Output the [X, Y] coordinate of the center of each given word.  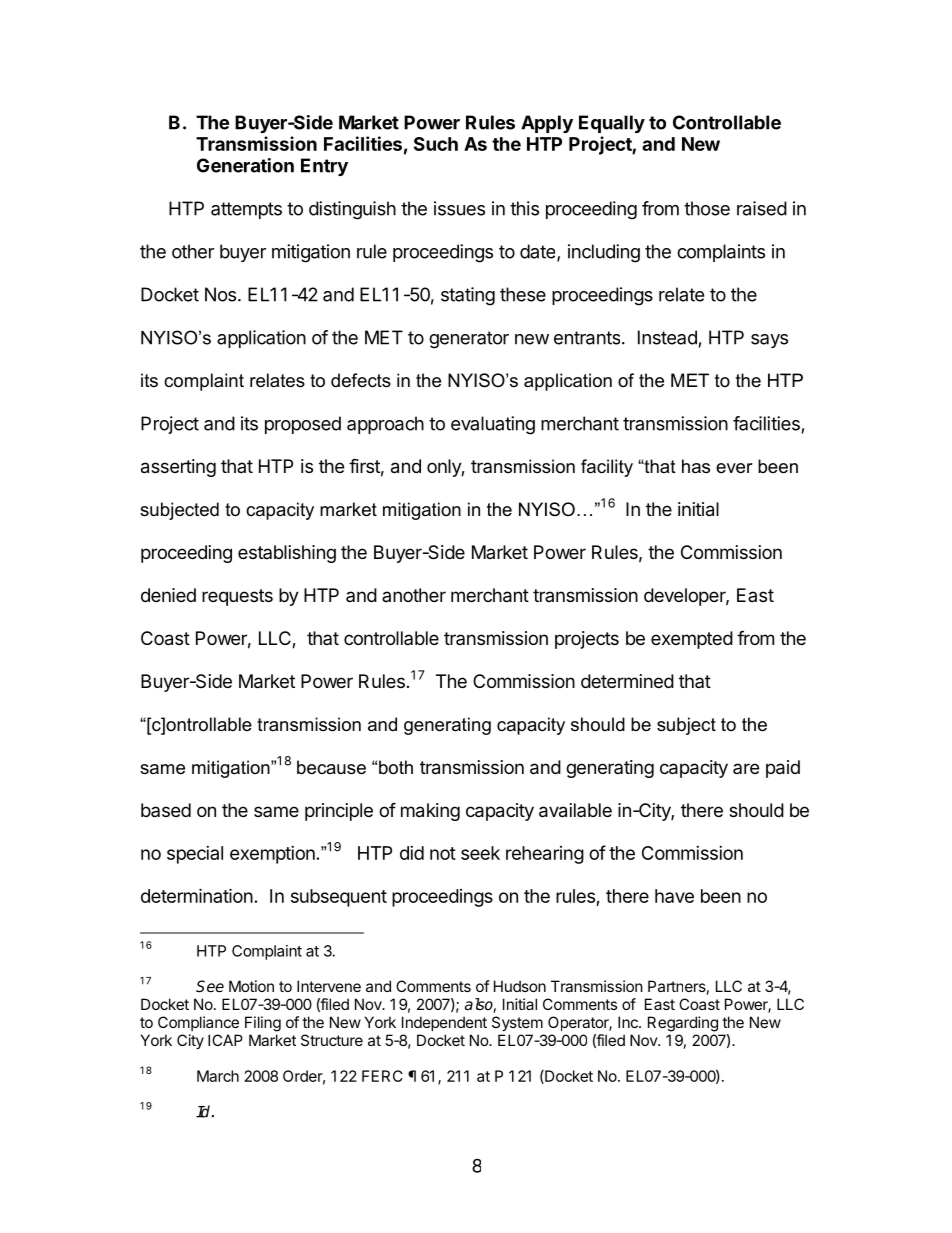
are [746, 768]
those [707, 208]
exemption [272, 855]
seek [480, 853]
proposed [303, 425]
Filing [263, 1024]
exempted [692, 640]
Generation [245, 165]
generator [469, 340]
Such [436, 144]
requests [237, 597]
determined [627, 681]
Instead [667, 337]
